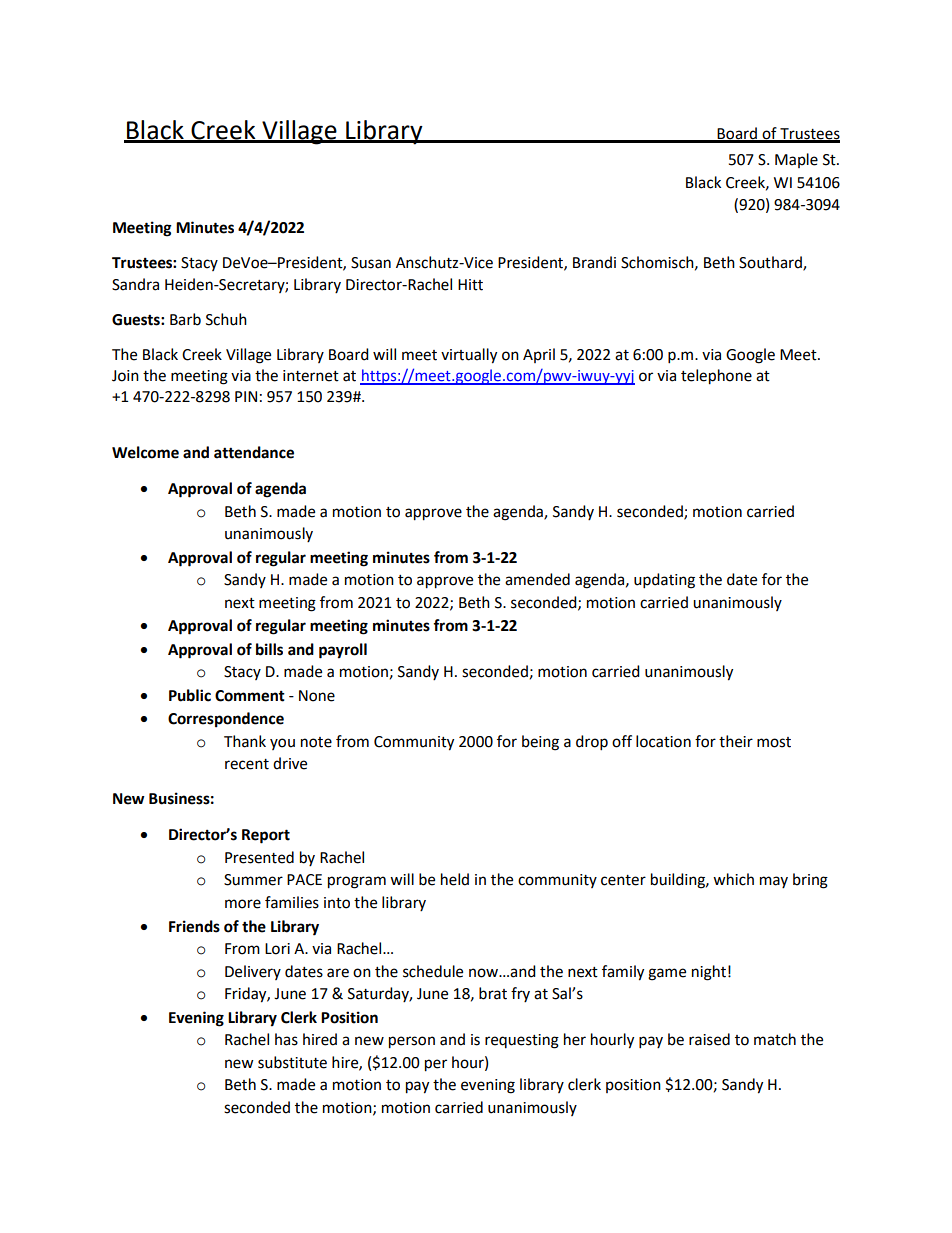 The width and height of the screenshot is (952, 1233). I want to click on has, so click(286, 1039).
